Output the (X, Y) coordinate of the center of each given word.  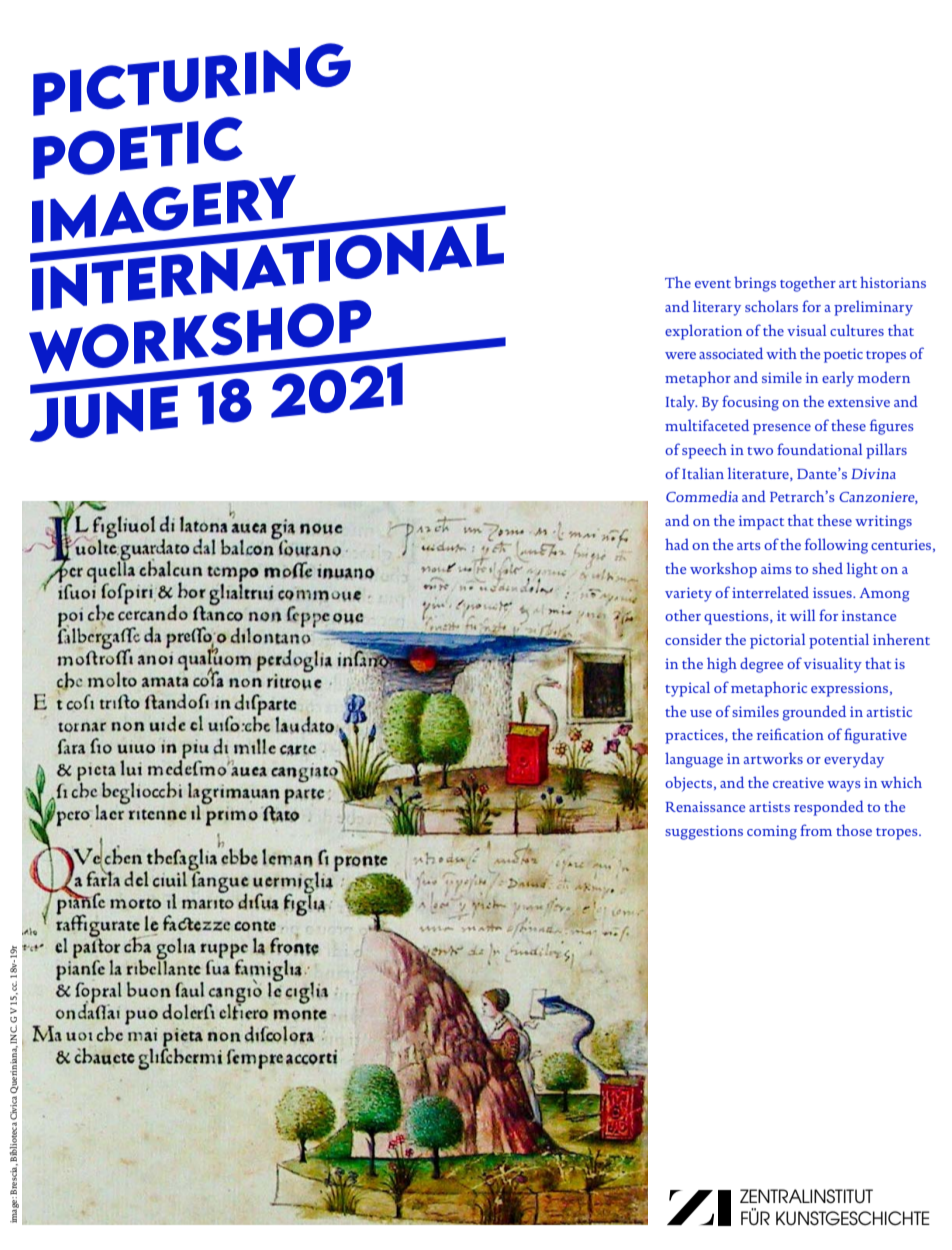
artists (769, 806)
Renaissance (705, 806)
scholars (771, 306)
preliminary (873, 308)
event (713, 284)
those (854, 830)
